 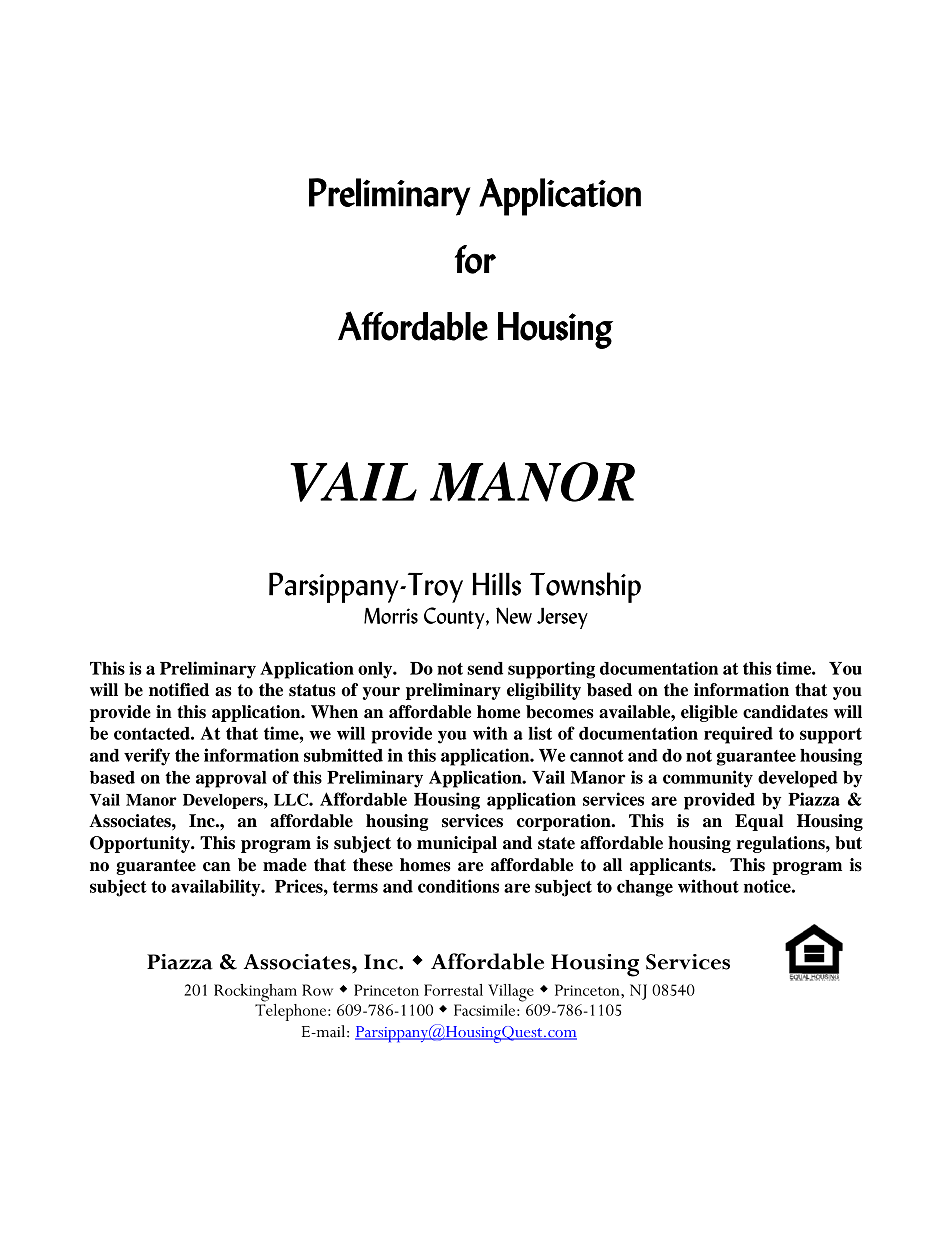 What do you see at coordinates (798, 779) in the page?
I see `developed` at bounding box center [798, 779].
